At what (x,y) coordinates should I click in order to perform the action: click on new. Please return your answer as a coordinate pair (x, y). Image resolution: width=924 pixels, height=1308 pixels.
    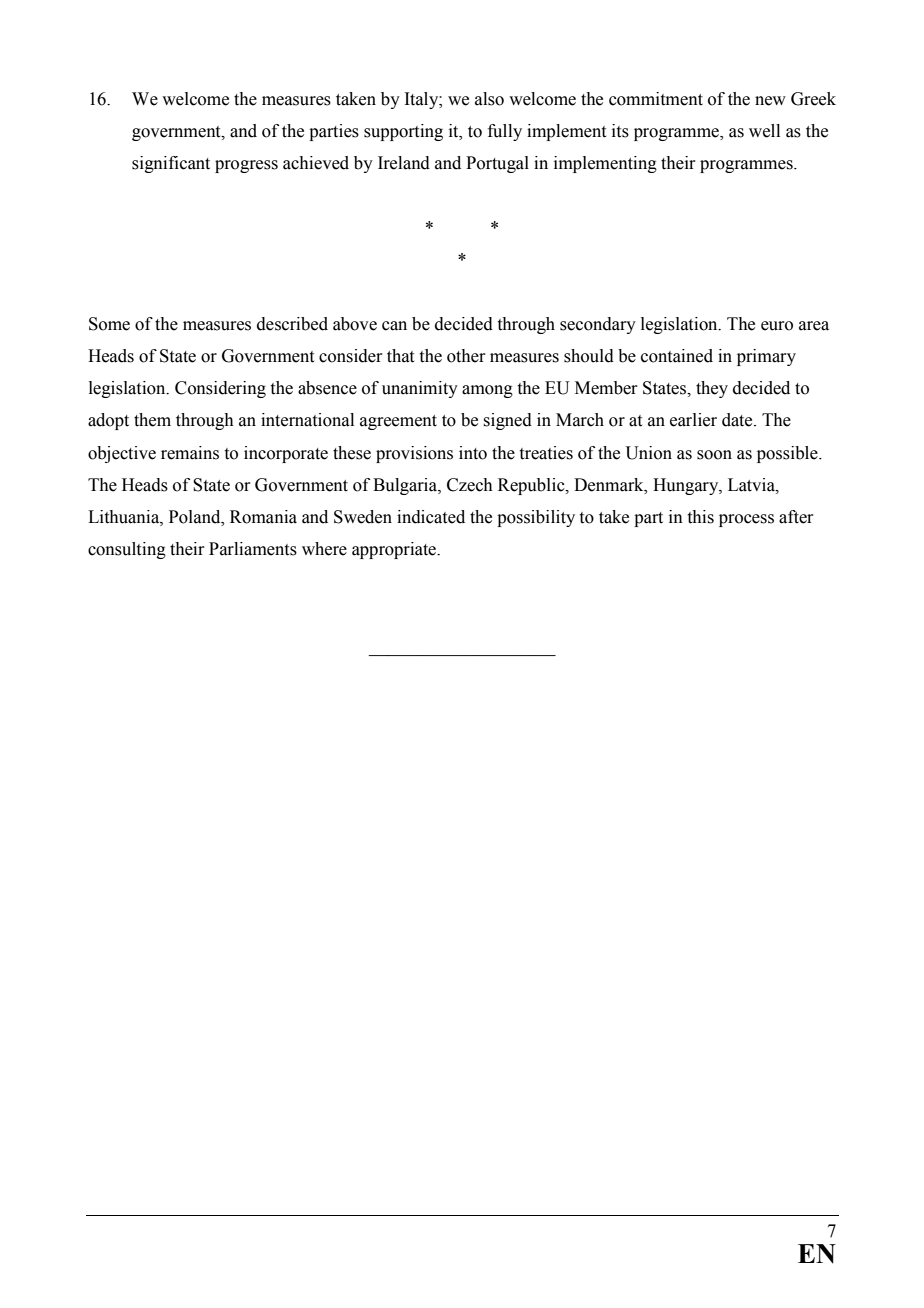
    Looking at the image, I should click on (770, 101).
